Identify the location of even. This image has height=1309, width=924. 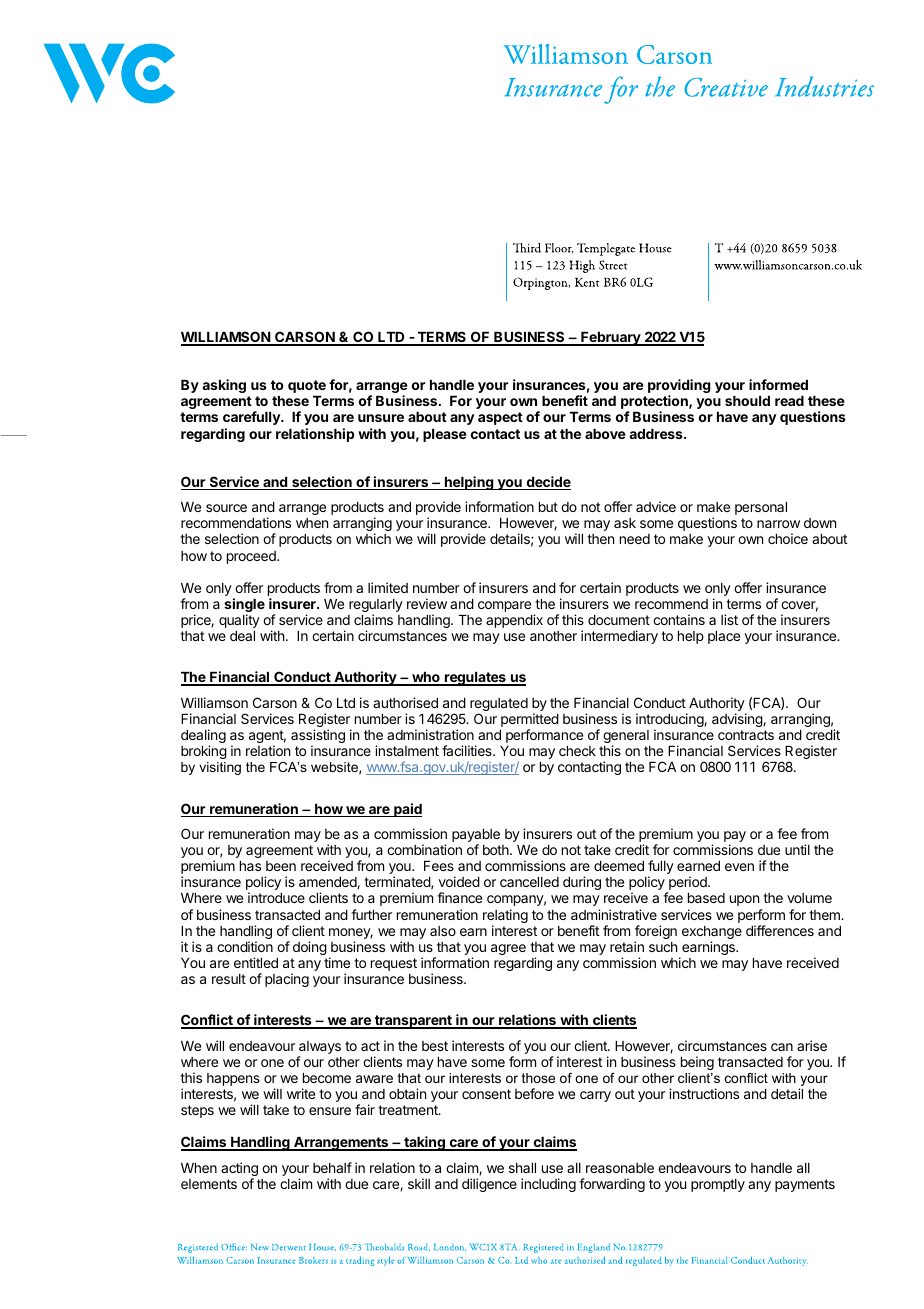
(739, 867).
